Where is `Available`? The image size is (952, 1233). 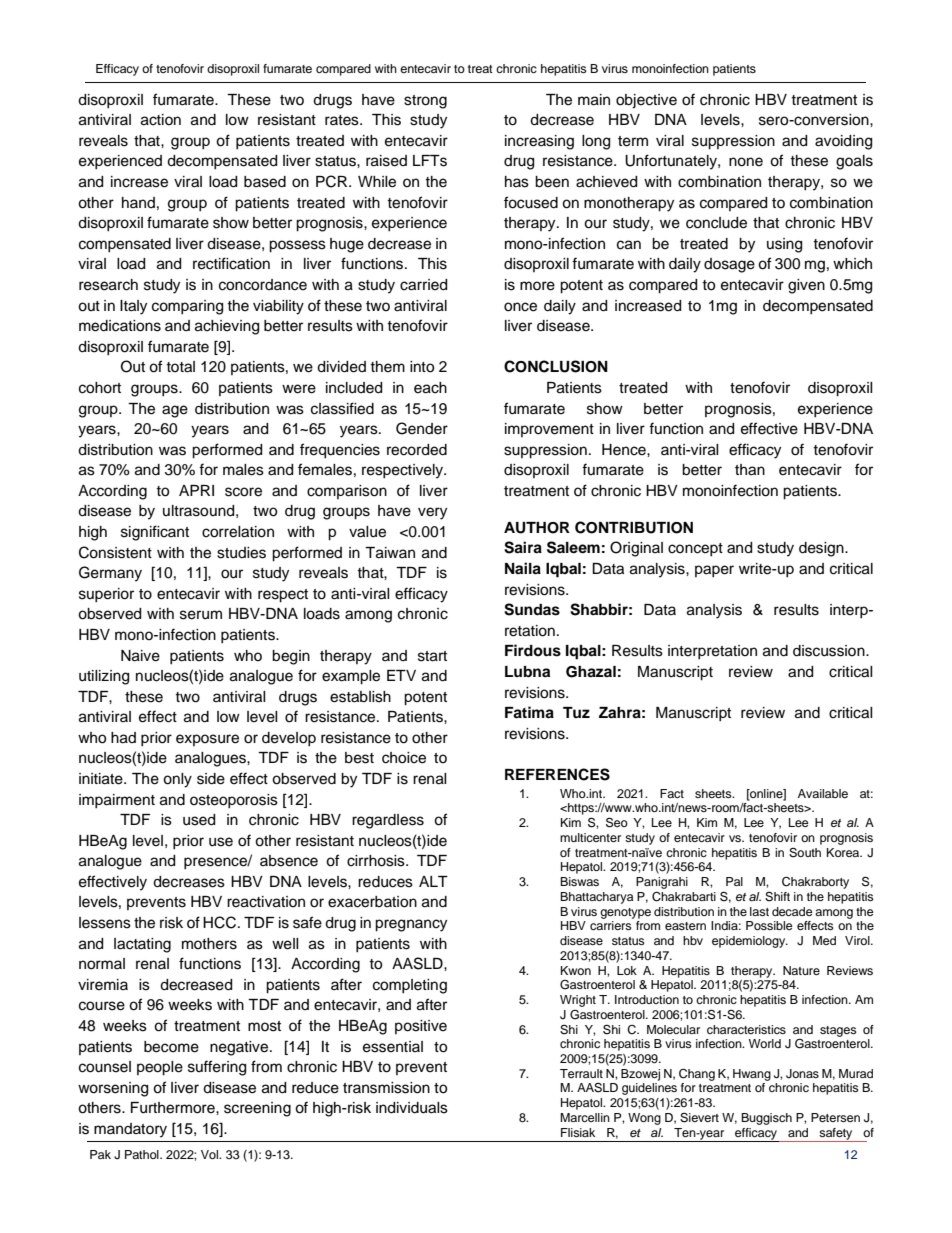 Available is located at coordinates (823, 793).
